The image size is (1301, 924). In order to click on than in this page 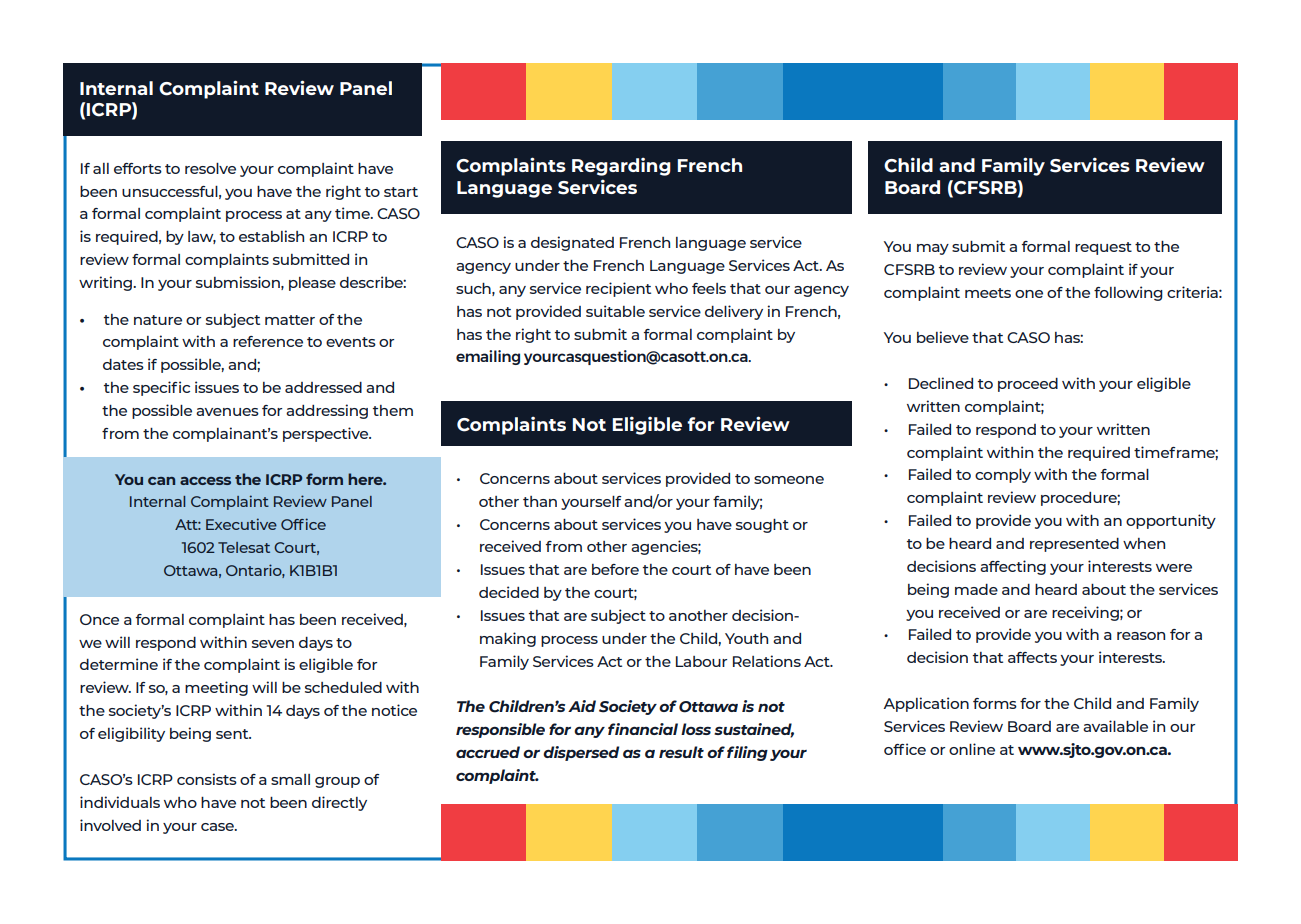, I will do `click(540, 501)`.
